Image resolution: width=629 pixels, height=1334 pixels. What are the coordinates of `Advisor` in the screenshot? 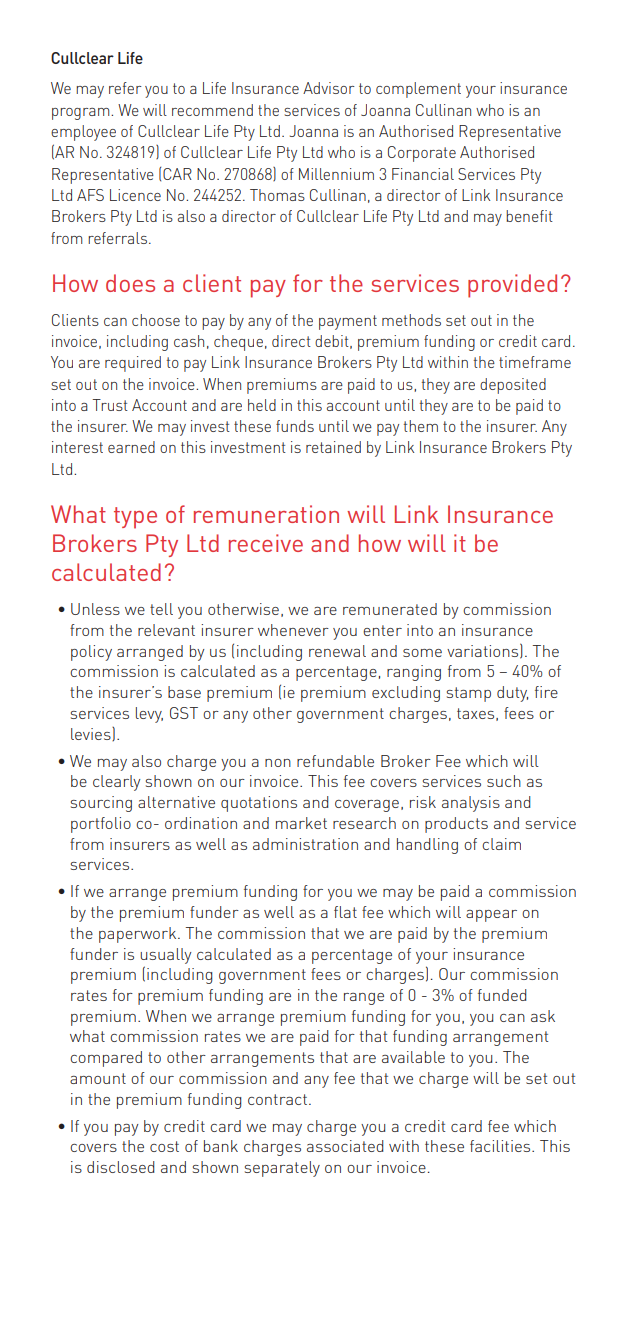 It's located at (329, 88).
